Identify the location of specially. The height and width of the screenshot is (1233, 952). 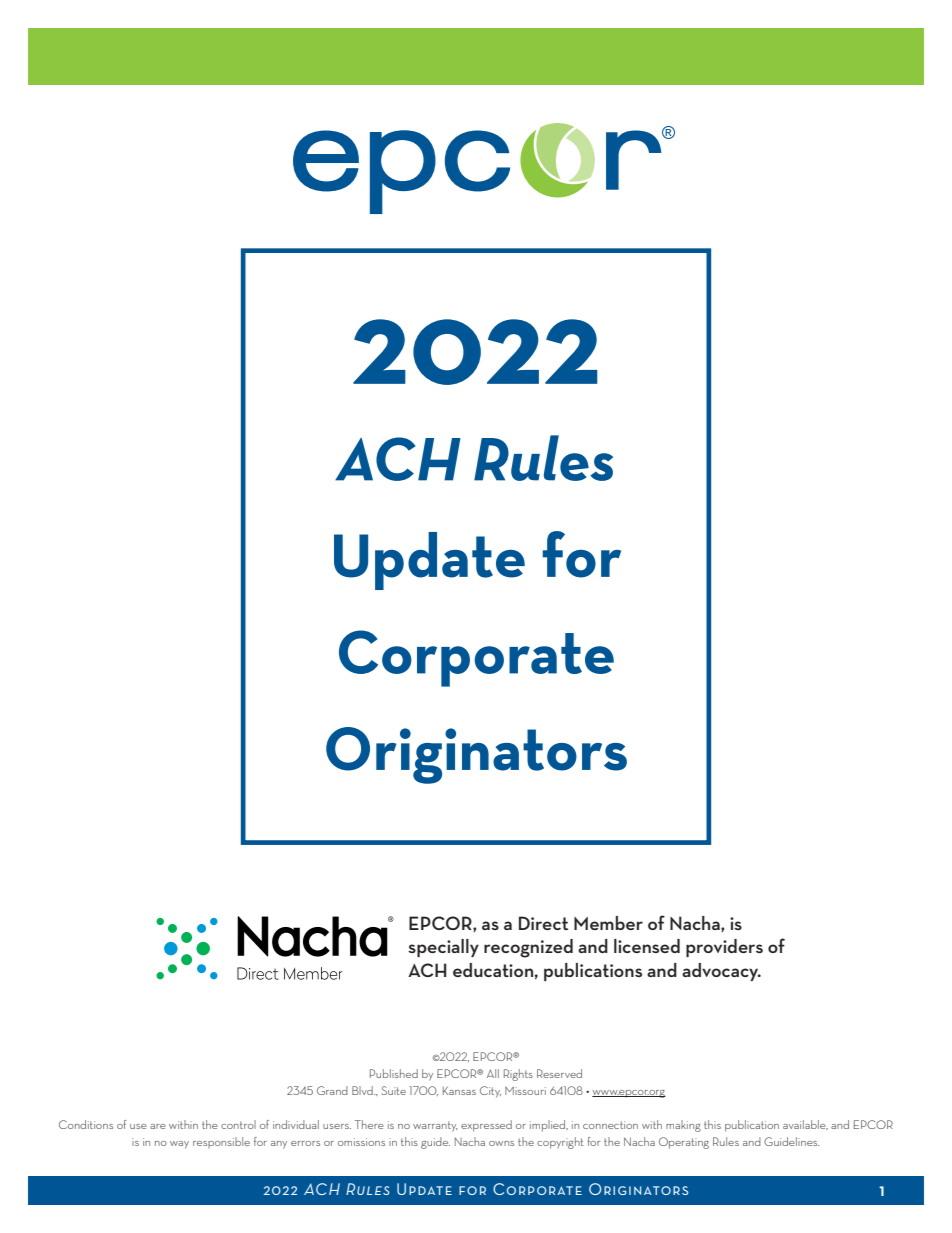
(443, 948).
